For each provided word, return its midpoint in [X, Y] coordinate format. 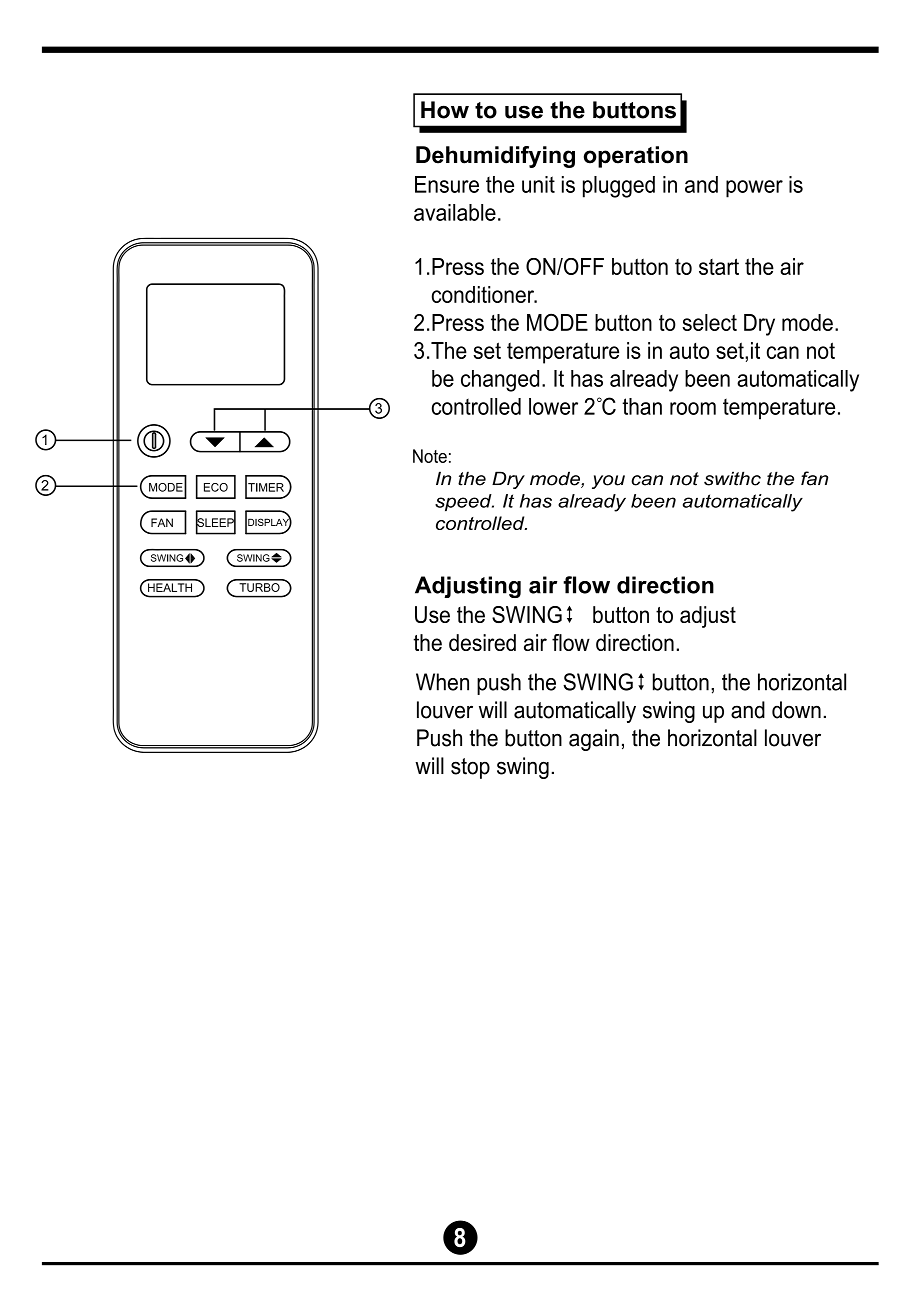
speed [464, 503]
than [642, 406]
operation [636, 157]
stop [470, 768]
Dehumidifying [495, 157]
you [608, 482]
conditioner [484, 294]
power [754, 189]
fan [814, 478]
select [709, 322]
